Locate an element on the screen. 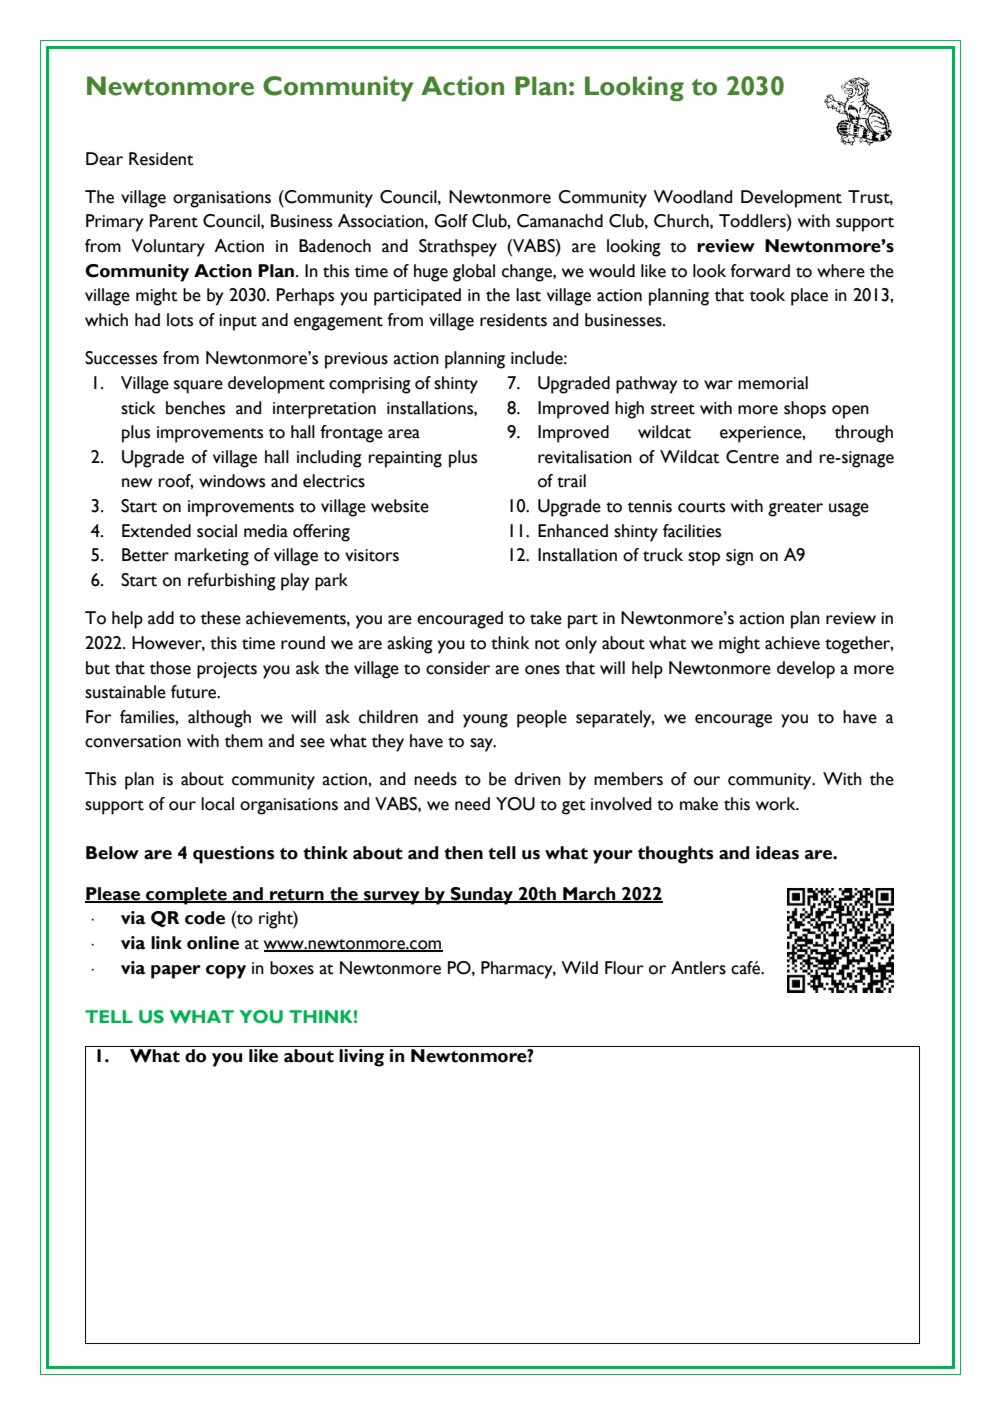 The image size is (1001, 1415). living is located at coordinates (361, 1058).
